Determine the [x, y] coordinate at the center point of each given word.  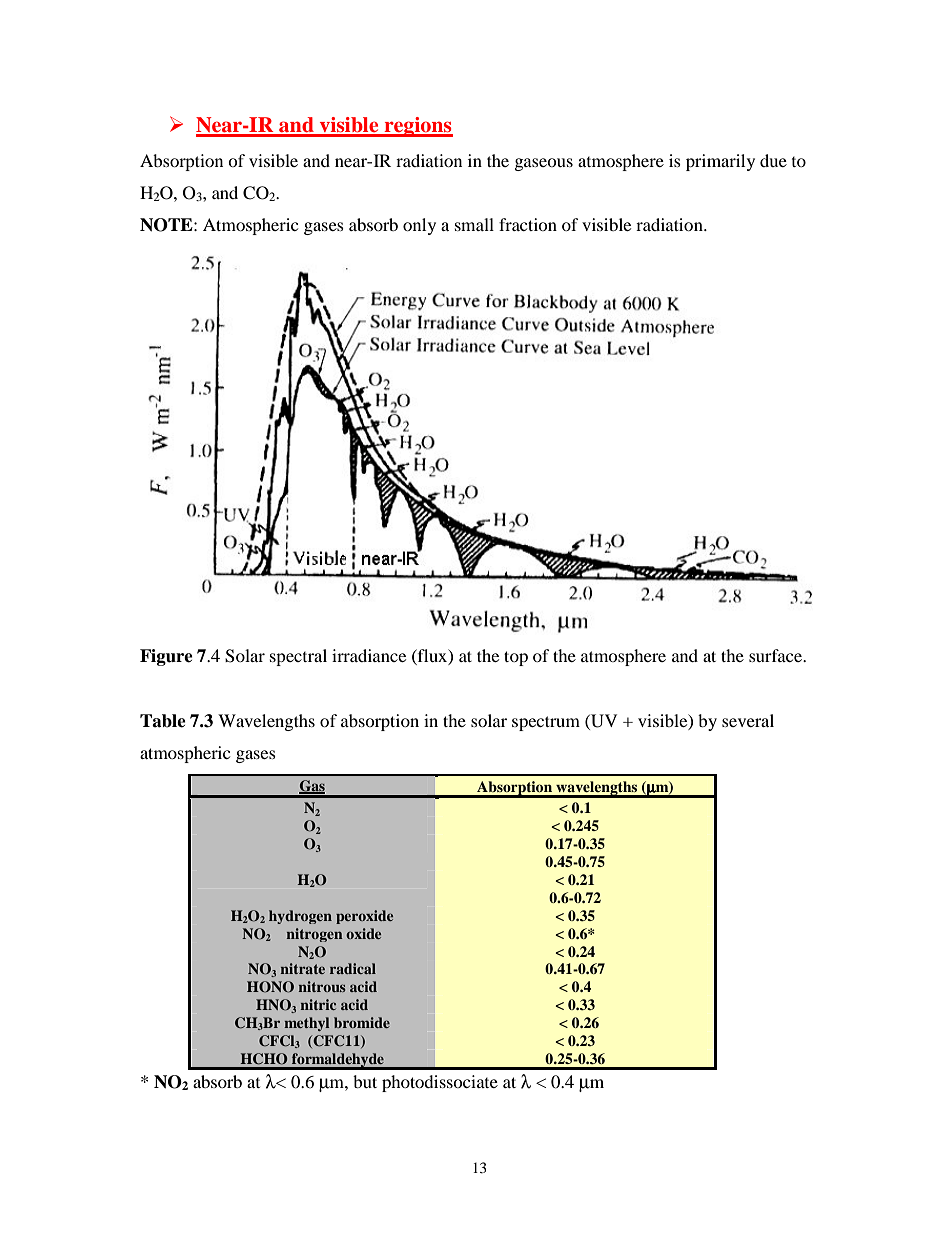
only [419, 226]
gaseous [544, 164]
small [474, 224]
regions [417, 127]
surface [777, 655]
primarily [720, 162]
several [748, 720]
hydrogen [300, 917]
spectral [298, 657]
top [516, 658]
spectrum [546, 723]
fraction [528, 224]
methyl [306, 1024]
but [365, 1081]
